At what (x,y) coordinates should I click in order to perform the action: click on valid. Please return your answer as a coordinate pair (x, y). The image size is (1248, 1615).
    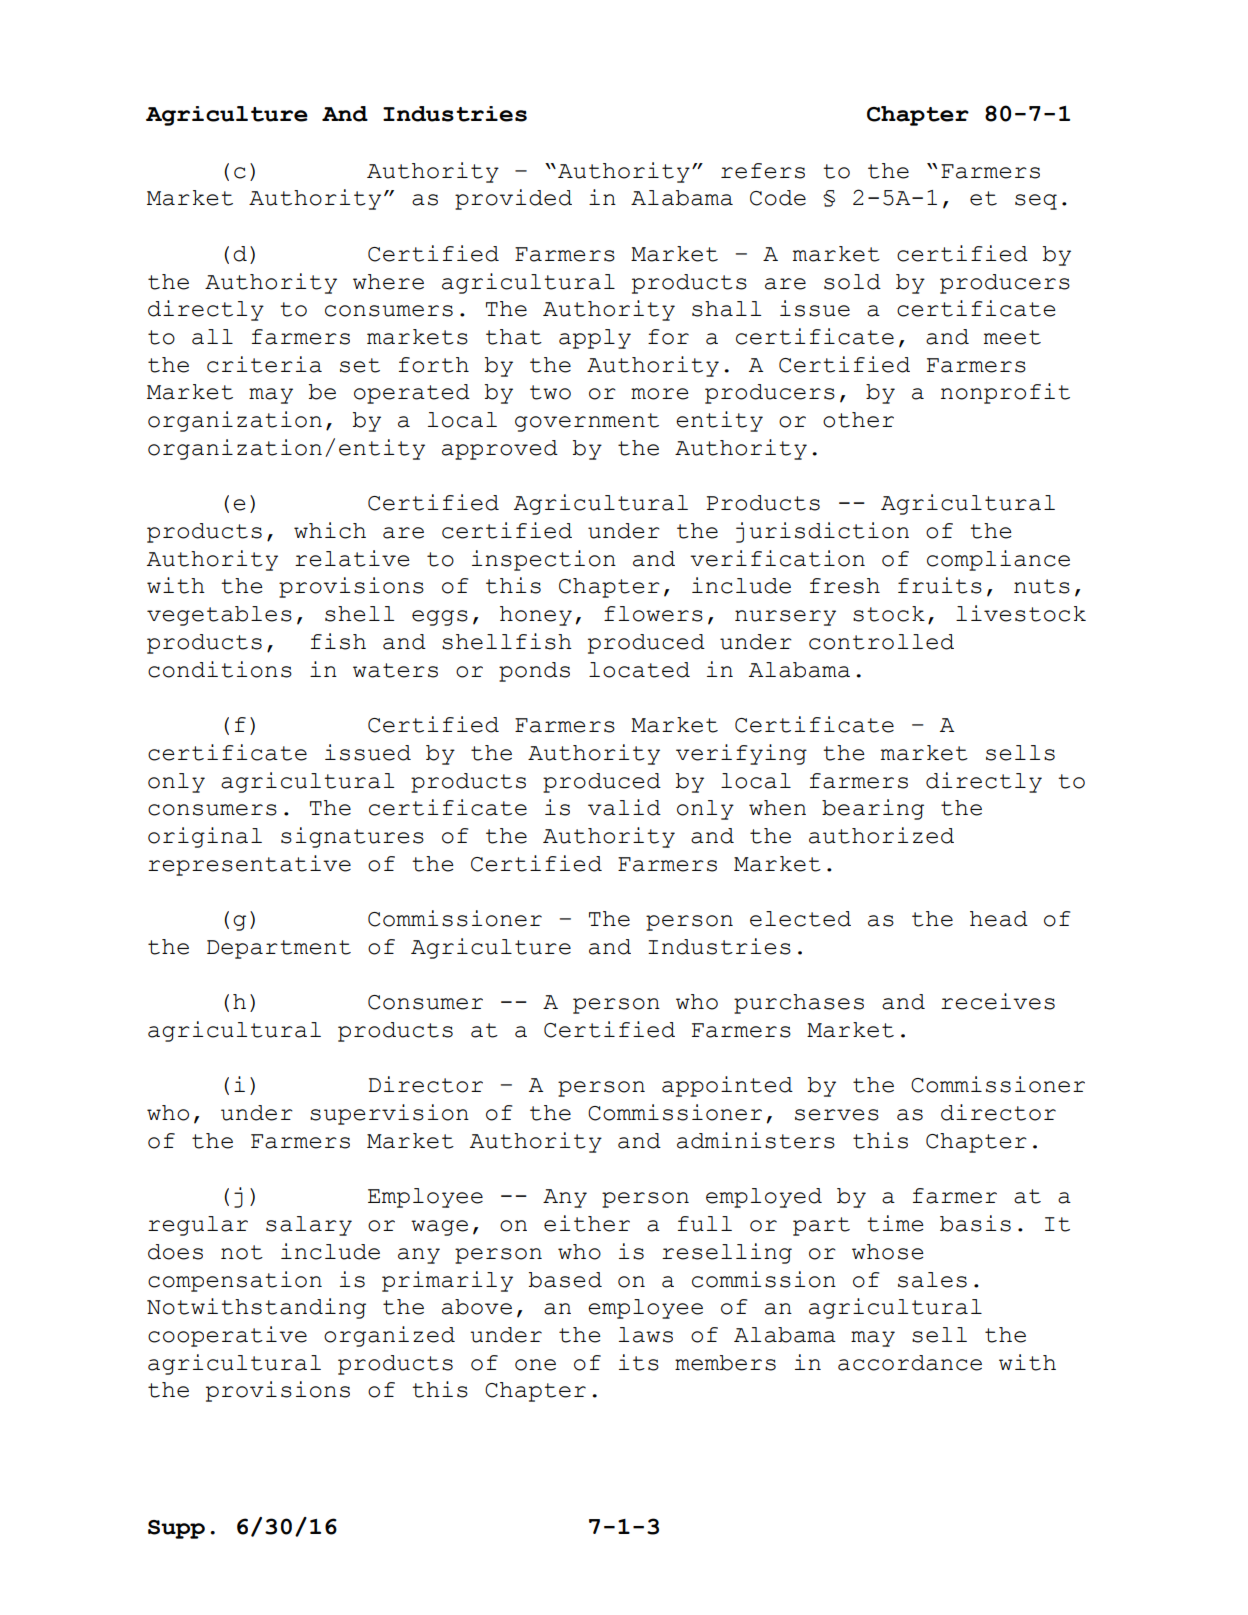
    Looking at the image, I should click on (624, 807).
